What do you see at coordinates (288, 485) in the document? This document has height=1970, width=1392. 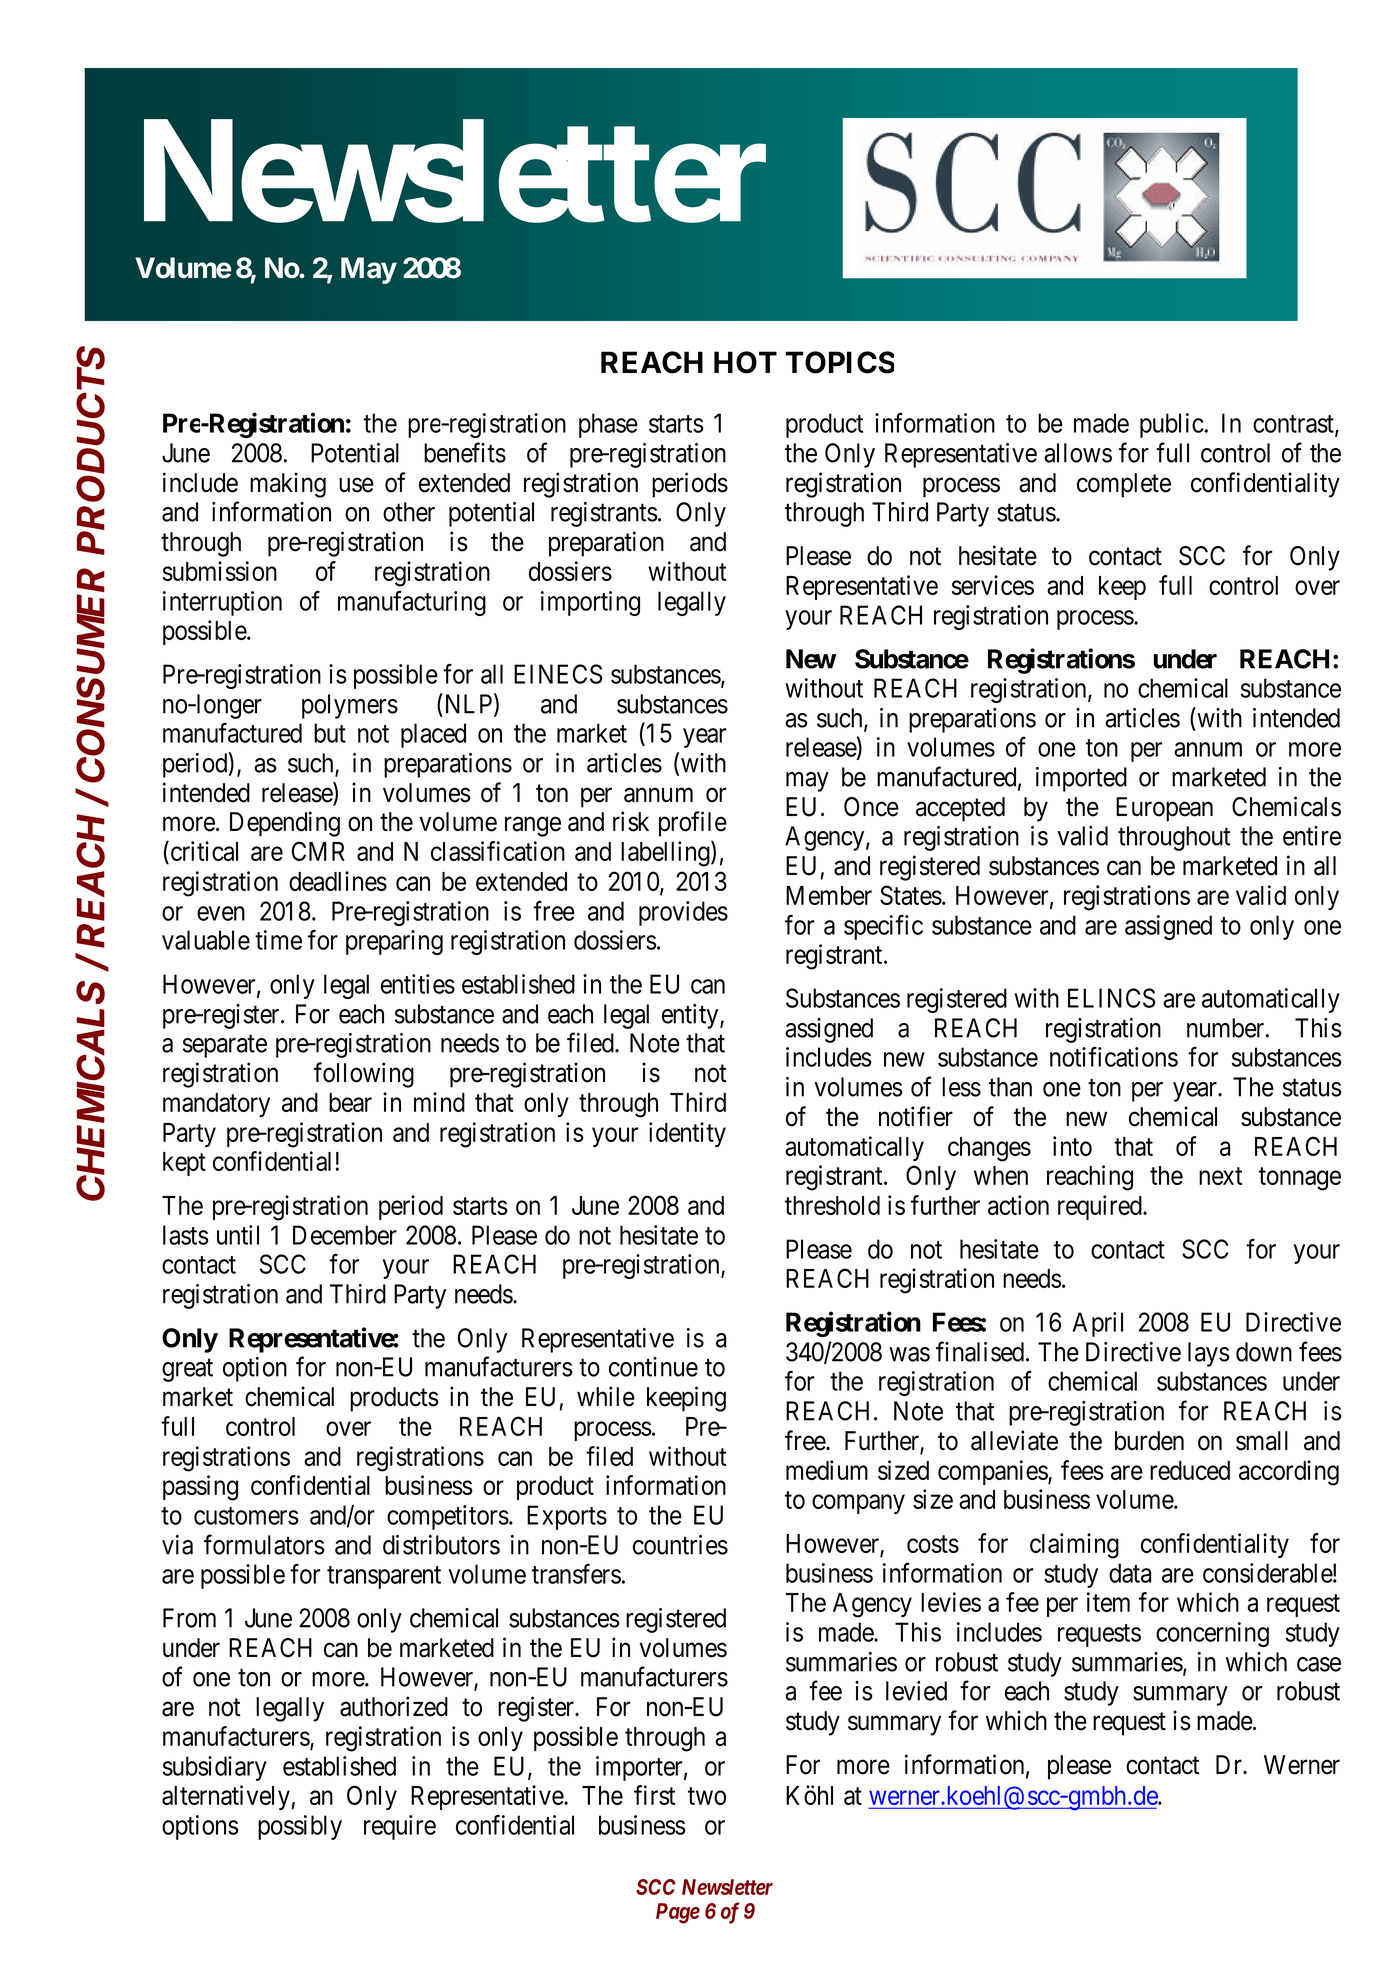 I see `making` at bounding box center [288, 485].
